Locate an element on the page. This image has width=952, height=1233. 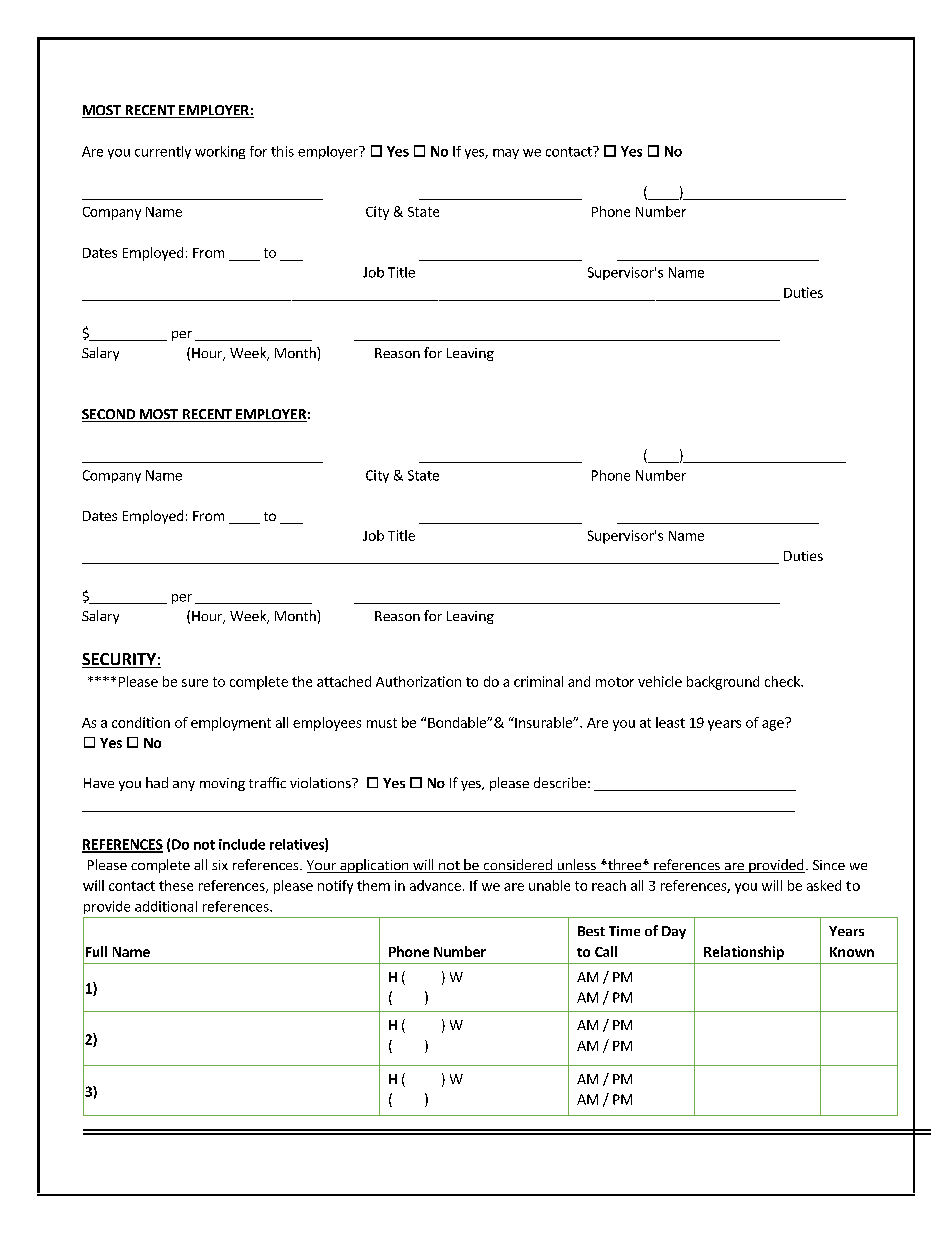
may is located at coordinates (506, 154).
